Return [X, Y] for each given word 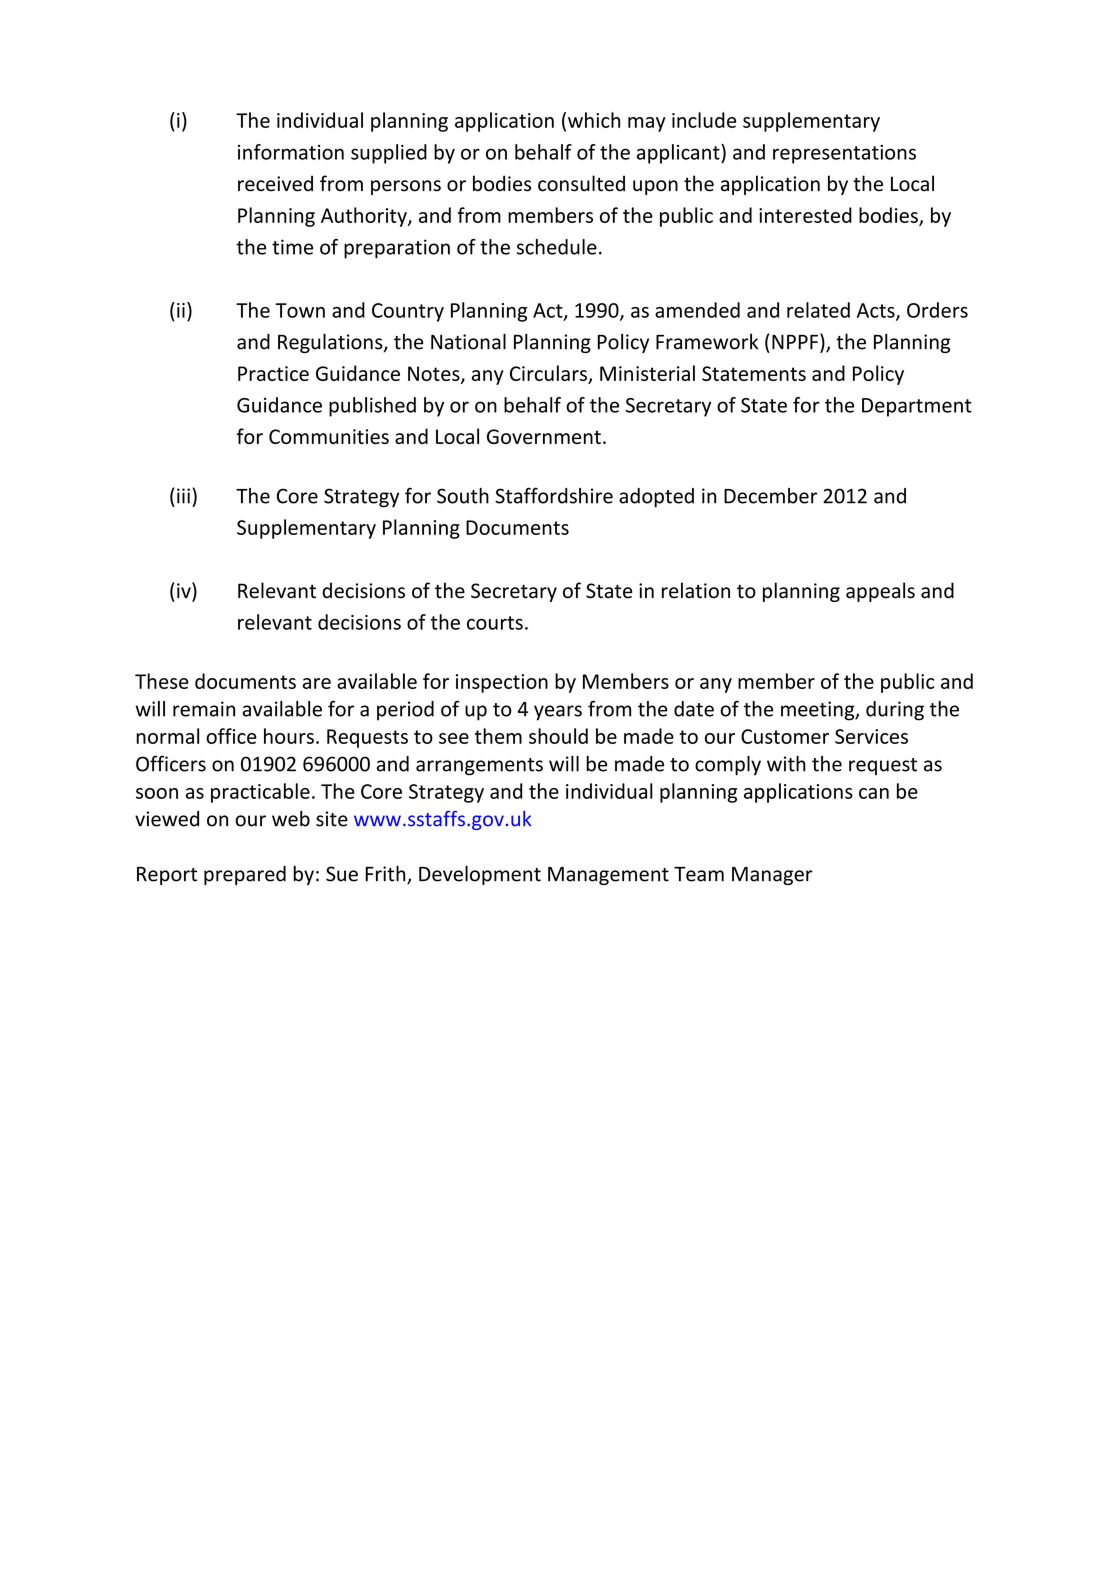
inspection [502, 683]
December [770, 496]
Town [300, 310]
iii [183, 496]
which [594, 120]
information [291, 152]
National [468, 341]
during [895, 711]
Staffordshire [554, 495]
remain [204, 709]
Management [608, 876]
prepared [245, 875]
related [818, 310]
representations [844, 154]
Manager [772, 876]
